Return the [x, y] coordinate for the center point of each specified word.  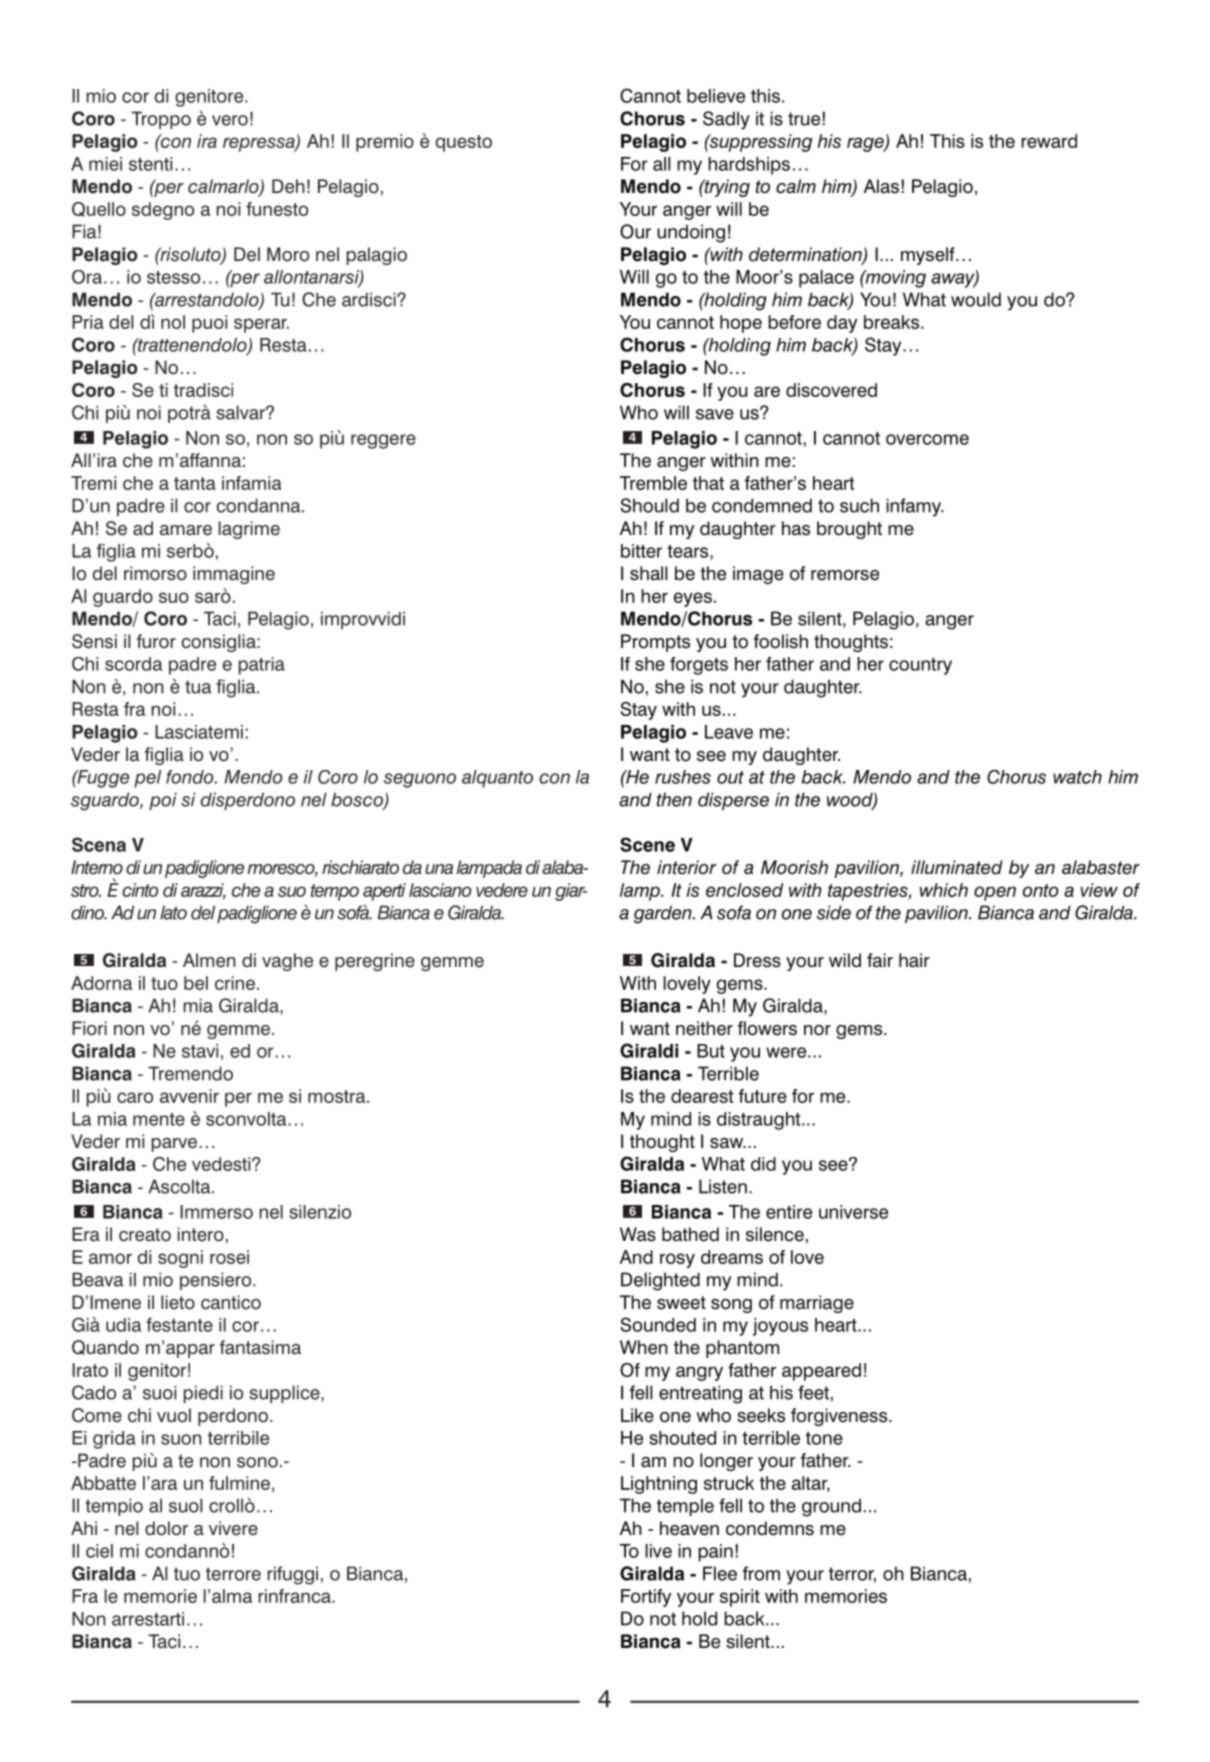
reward [1049, 141]
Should [649, 505]
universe [853, 1212]
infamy [914, 507]
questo [464, 143]
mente [159, 1119]
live [658, 1551]
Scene [647, 844]
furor [156, 641]
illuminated [957, 867]
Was [638, 1234]
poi [163, 801]
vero [230, 120]
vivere [233, 1528]
